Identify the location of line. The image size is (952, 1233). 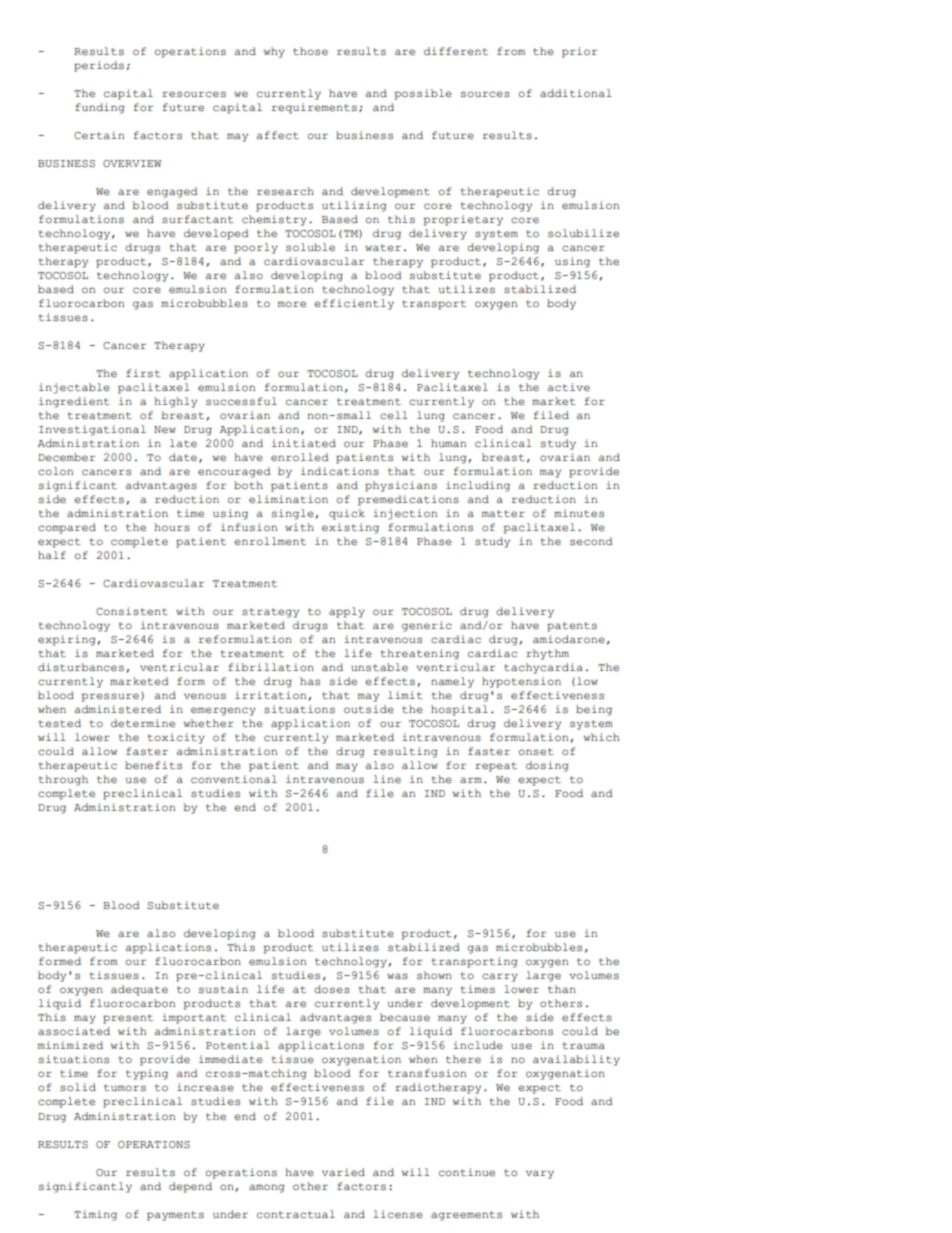
(387, 779).
